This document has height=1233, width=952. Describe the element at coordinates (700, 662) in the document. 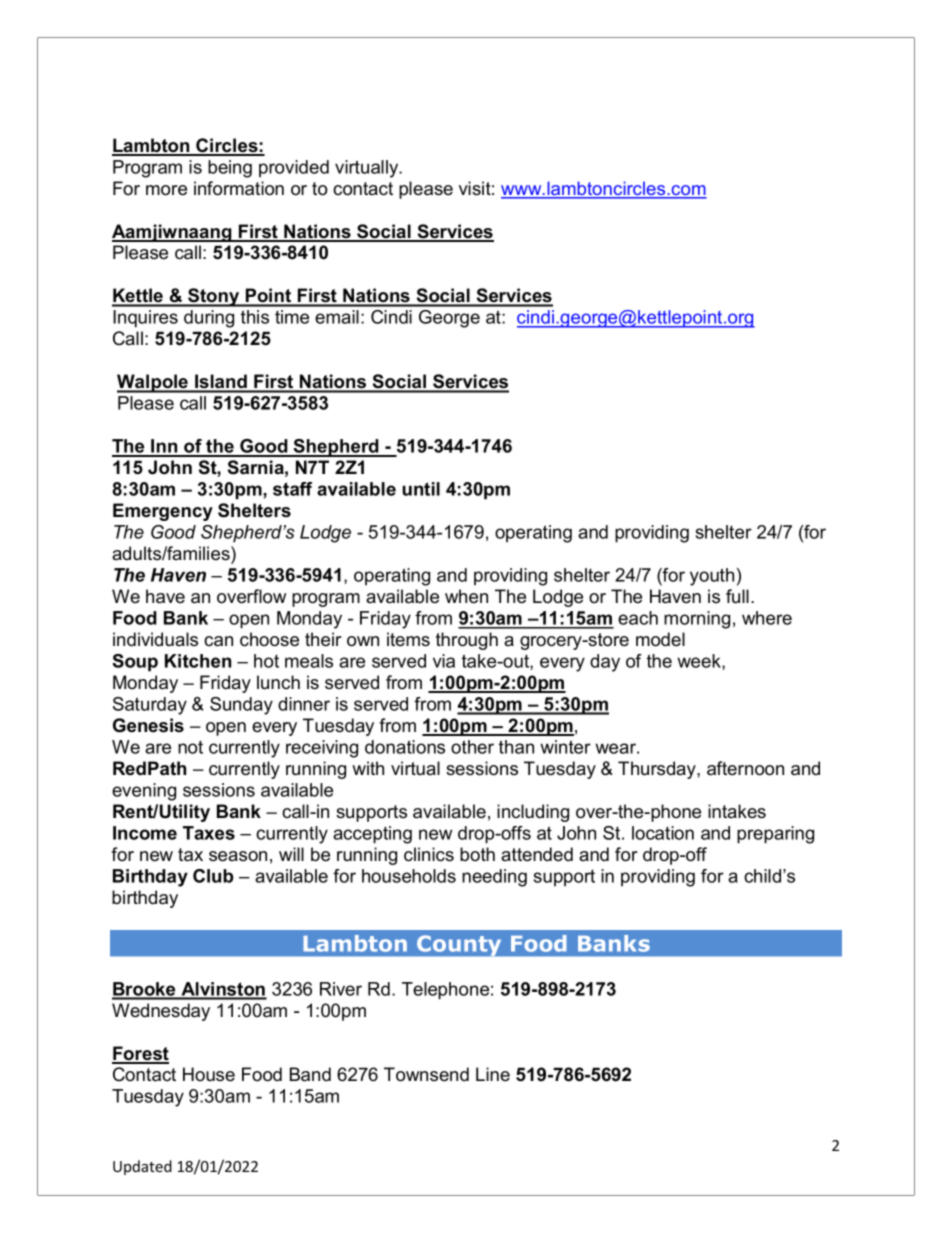

I see `week` at that location.
